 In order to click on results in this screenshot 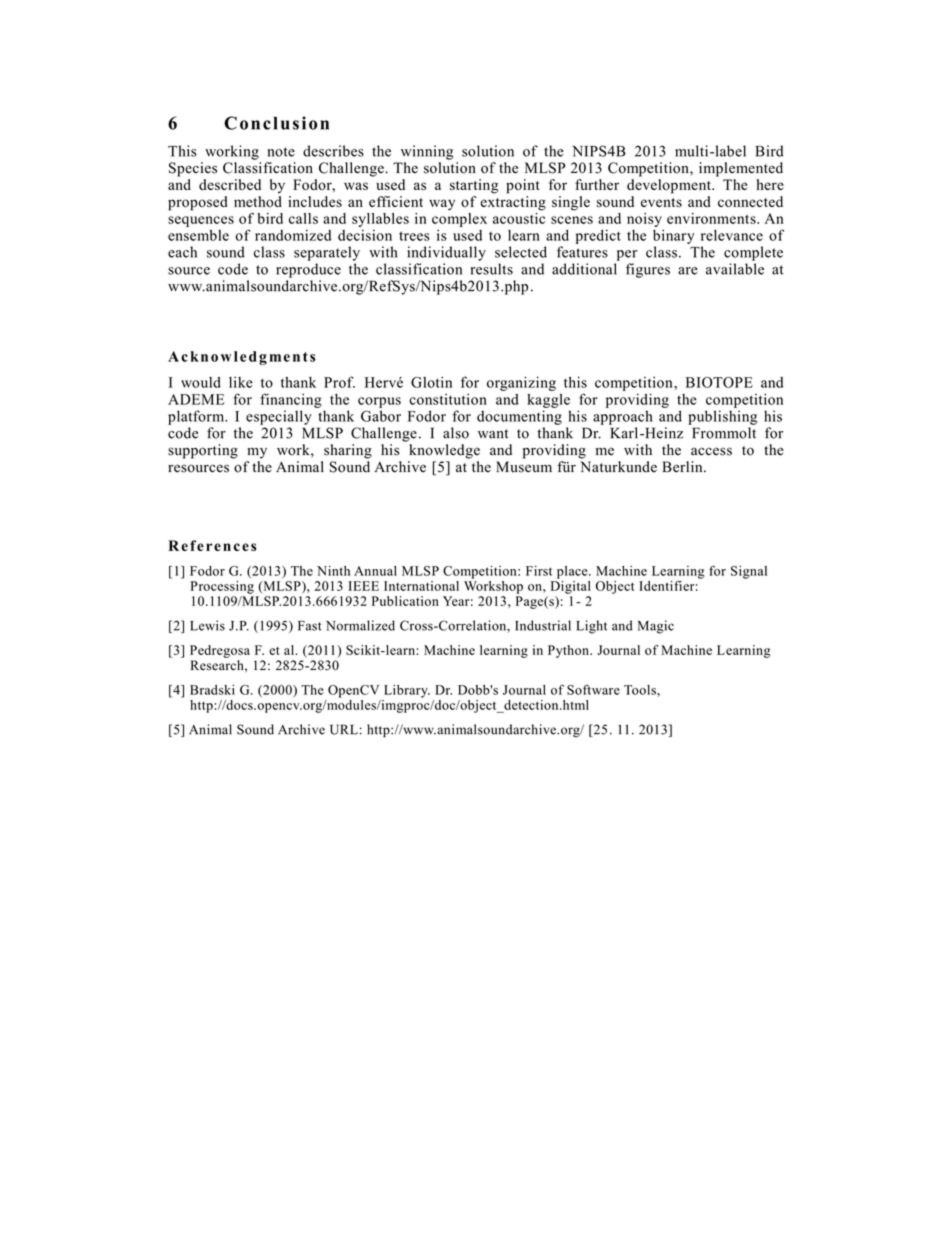, I will do `click(492, 269)`.
